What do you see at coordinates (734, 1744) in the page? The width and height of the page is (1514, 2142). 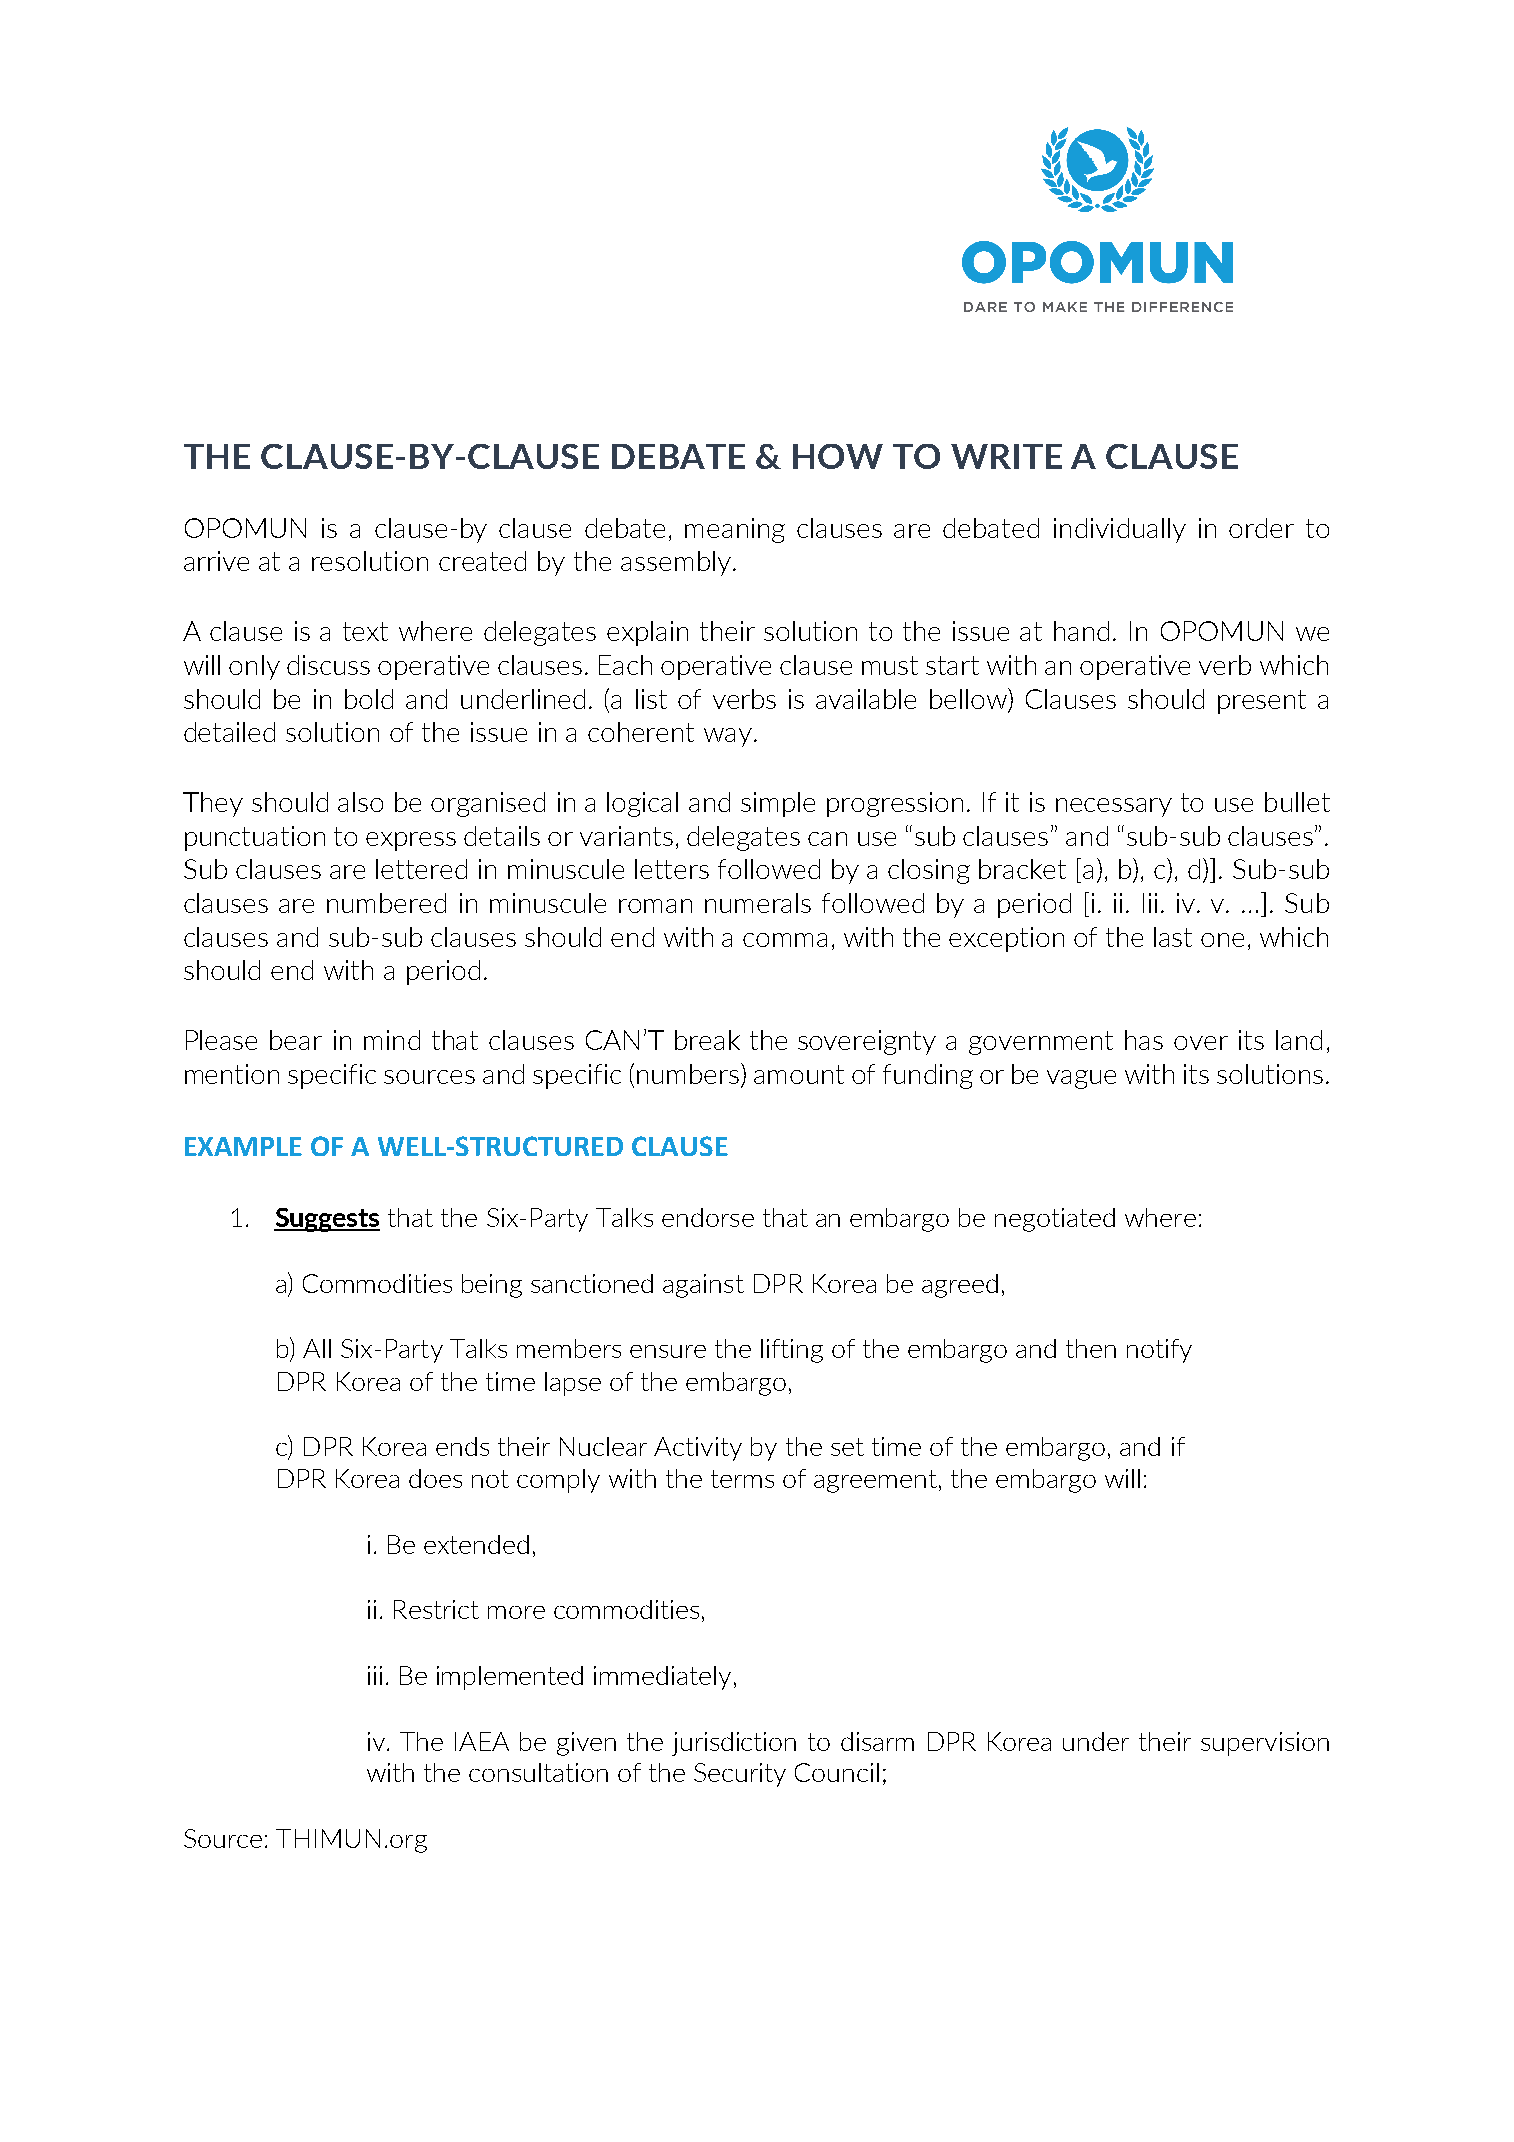 I see `jurisdiction` at bounding box center [734, 1744].
